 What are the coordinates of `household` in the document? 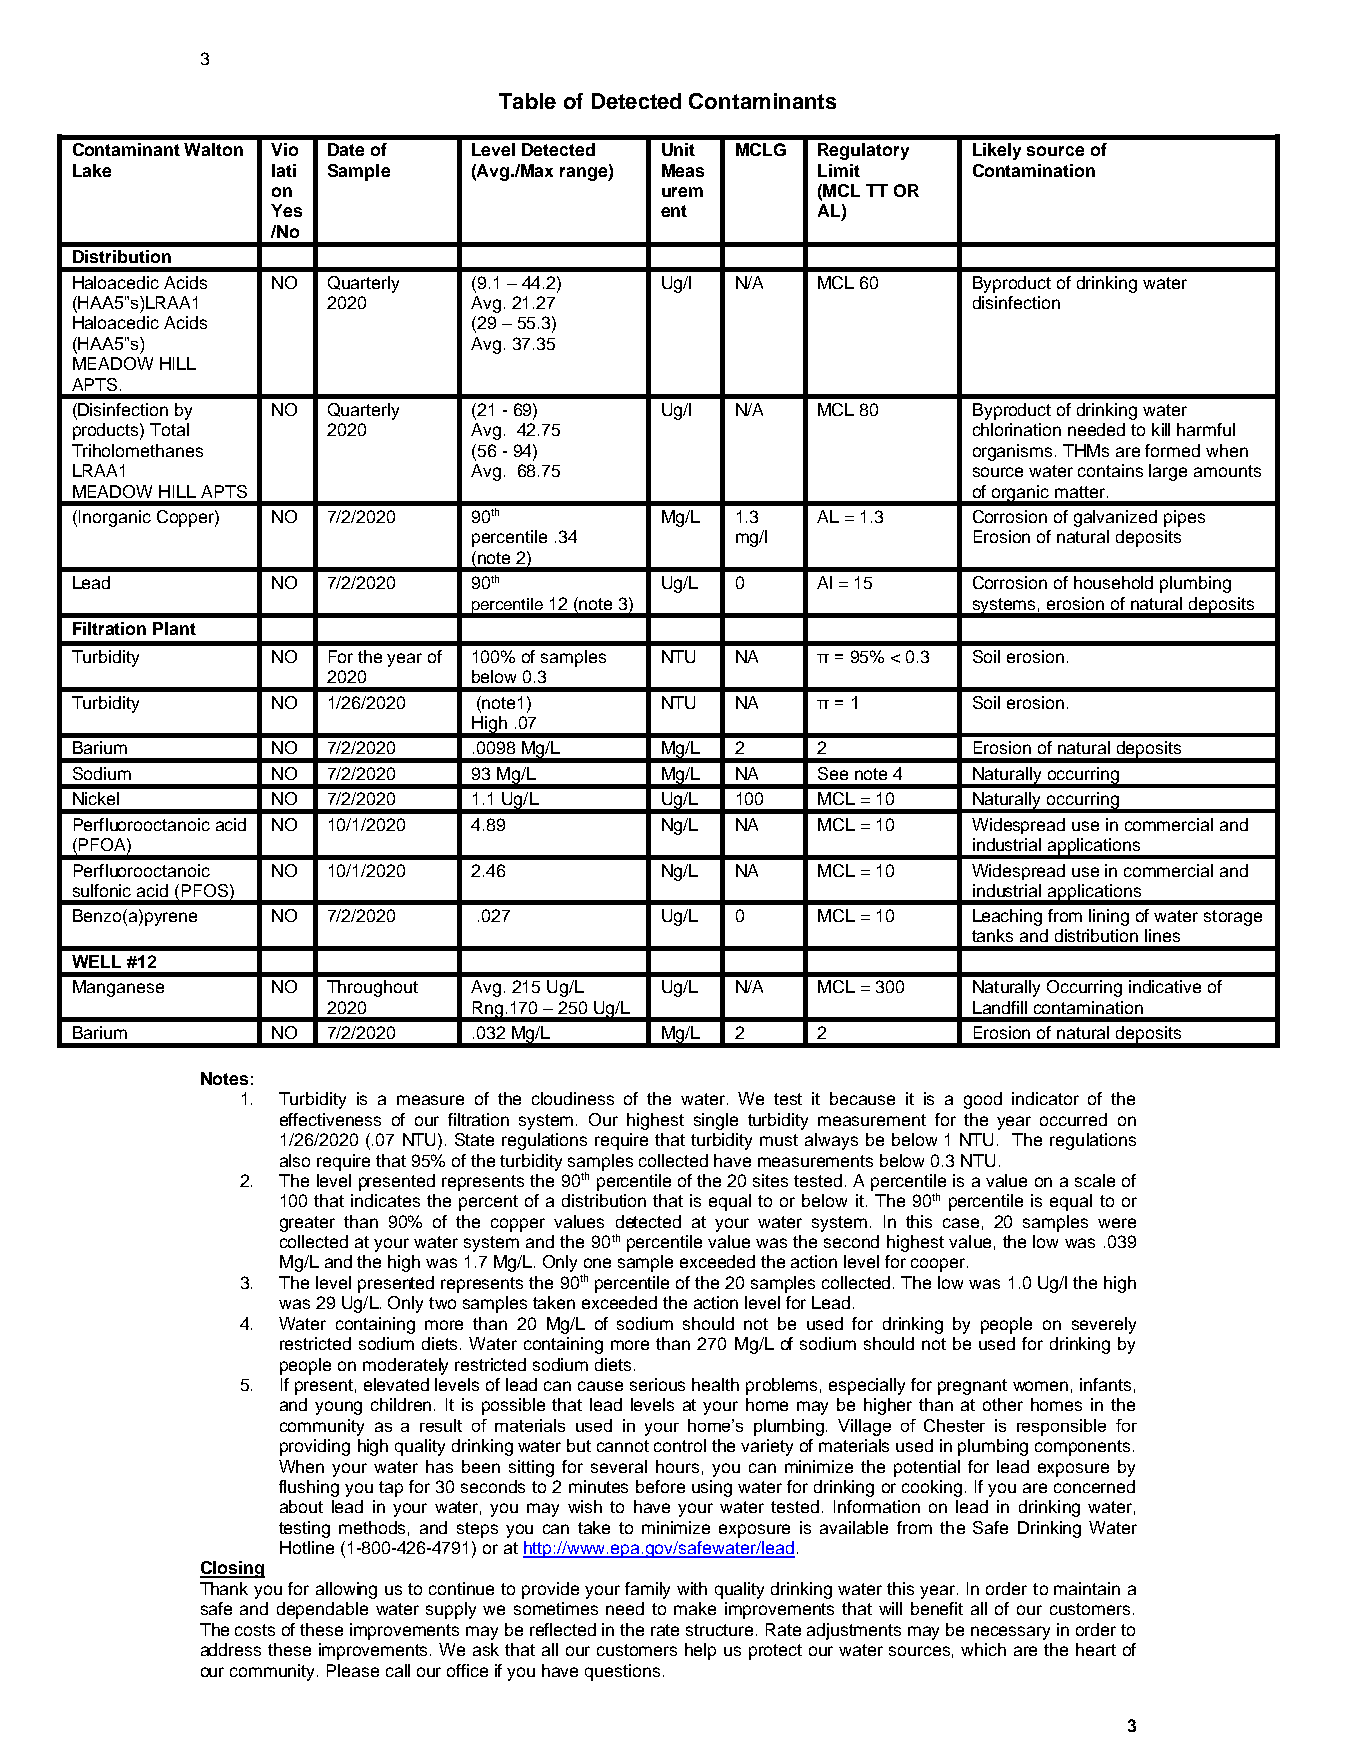 It's located at (1113, 582).
